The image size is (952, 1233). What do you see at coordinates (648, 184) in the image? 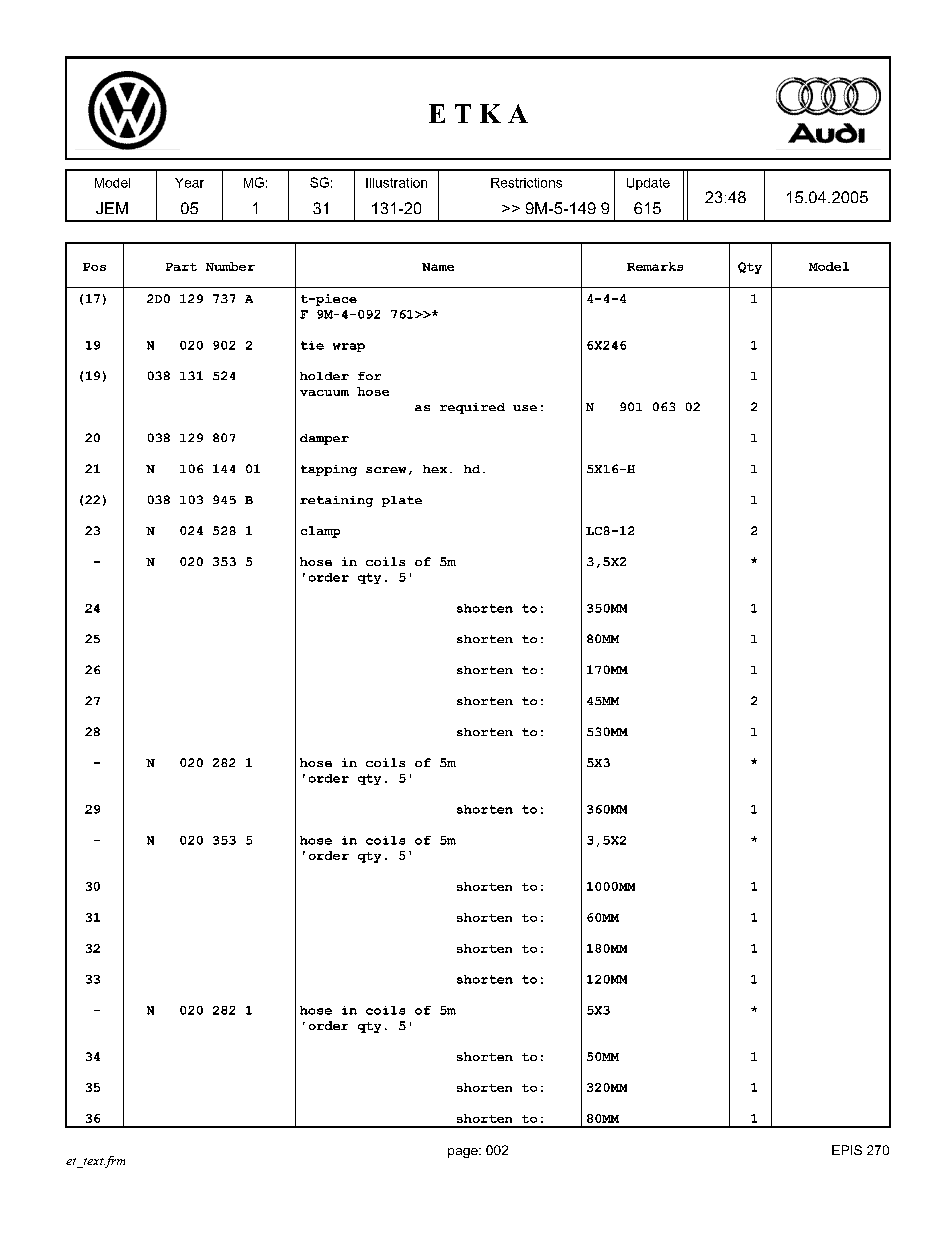
I see `Update` at bounding box center [648, 184].
